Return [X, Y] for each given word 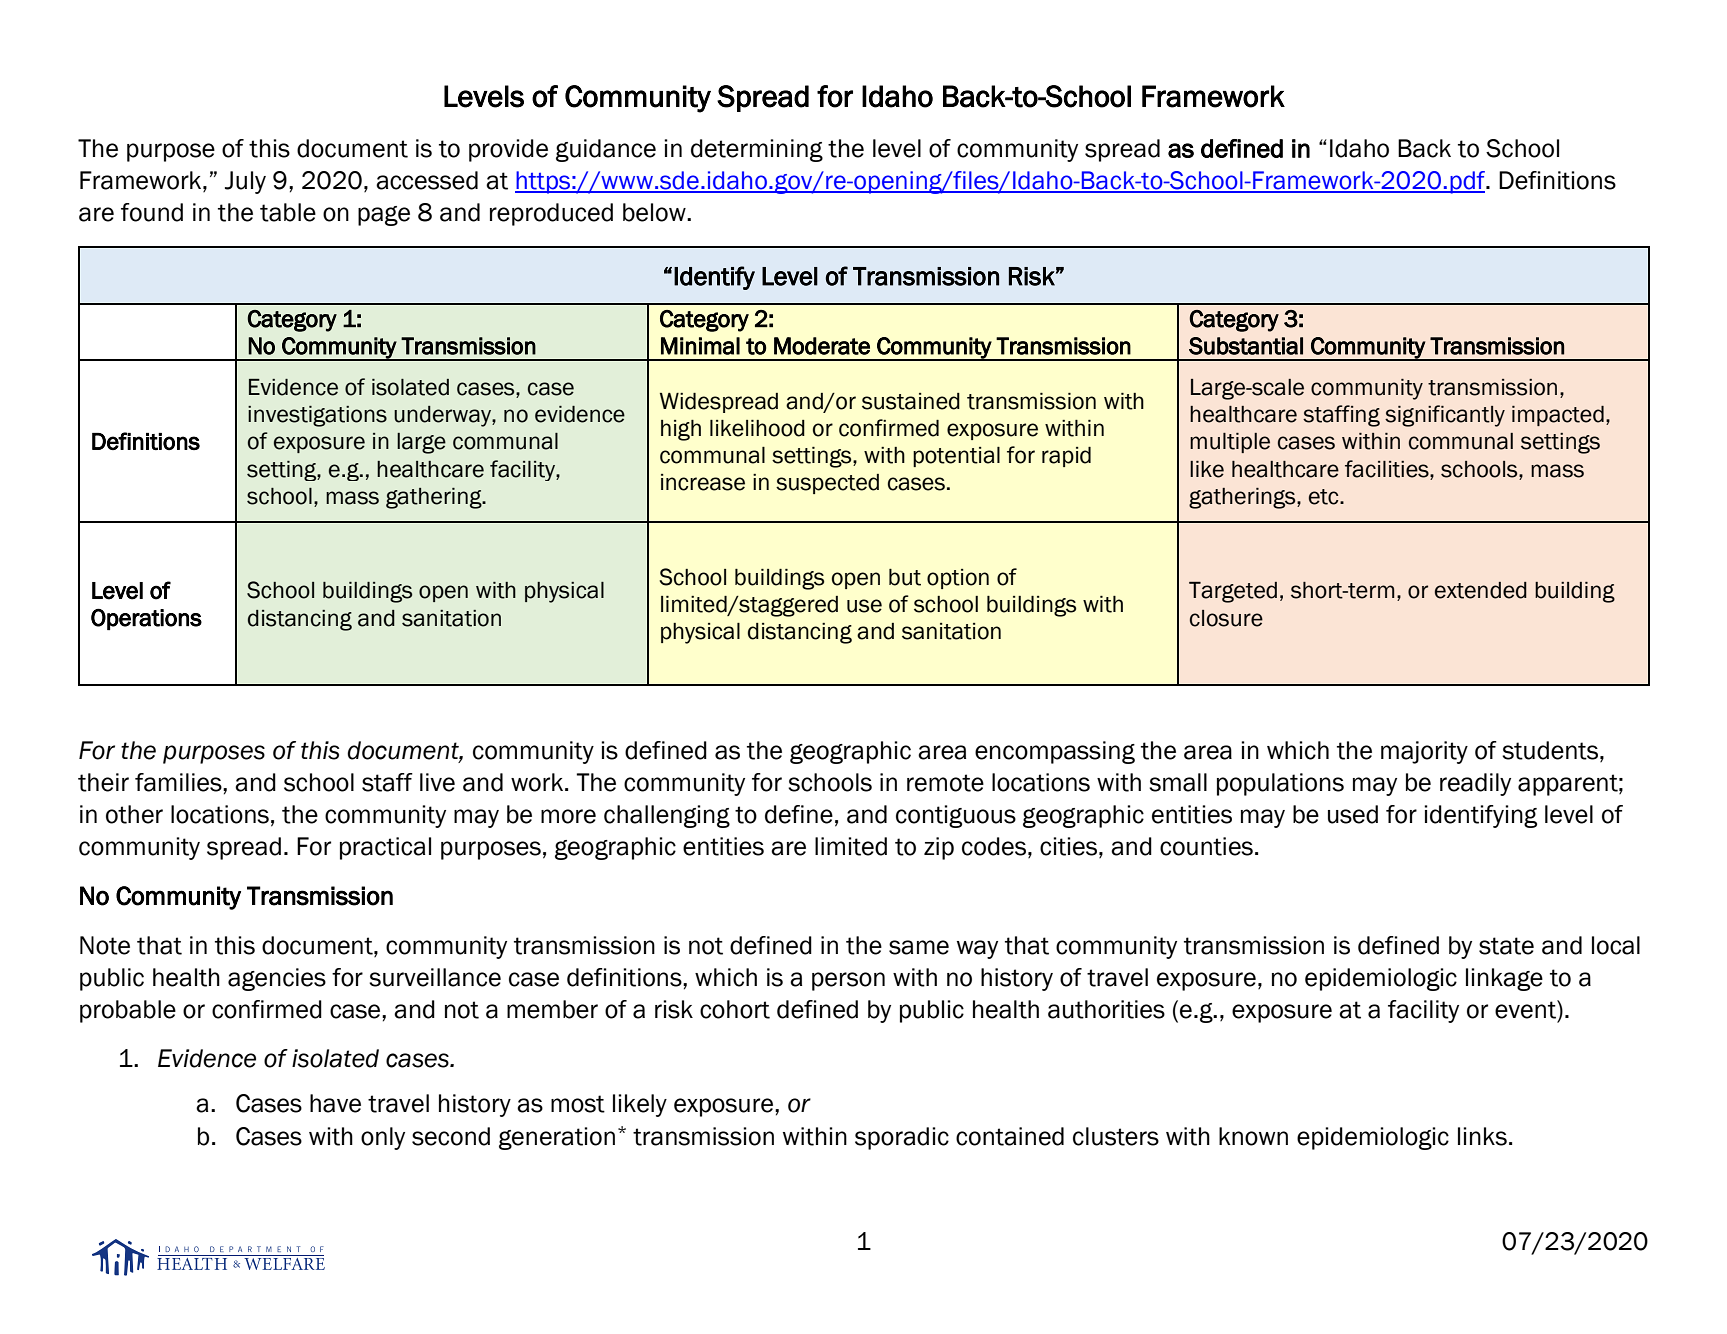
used [1353, 814]
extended [1481, 590]
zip [939, 848]
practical [385, 848]
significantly [1445, 416]
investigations [317, 416]
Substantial [1246, 346]
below [655, 212]
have [335, 1103]
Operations [146, 619]
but [905, 577]
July [245, 182]
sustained [911, 401]
